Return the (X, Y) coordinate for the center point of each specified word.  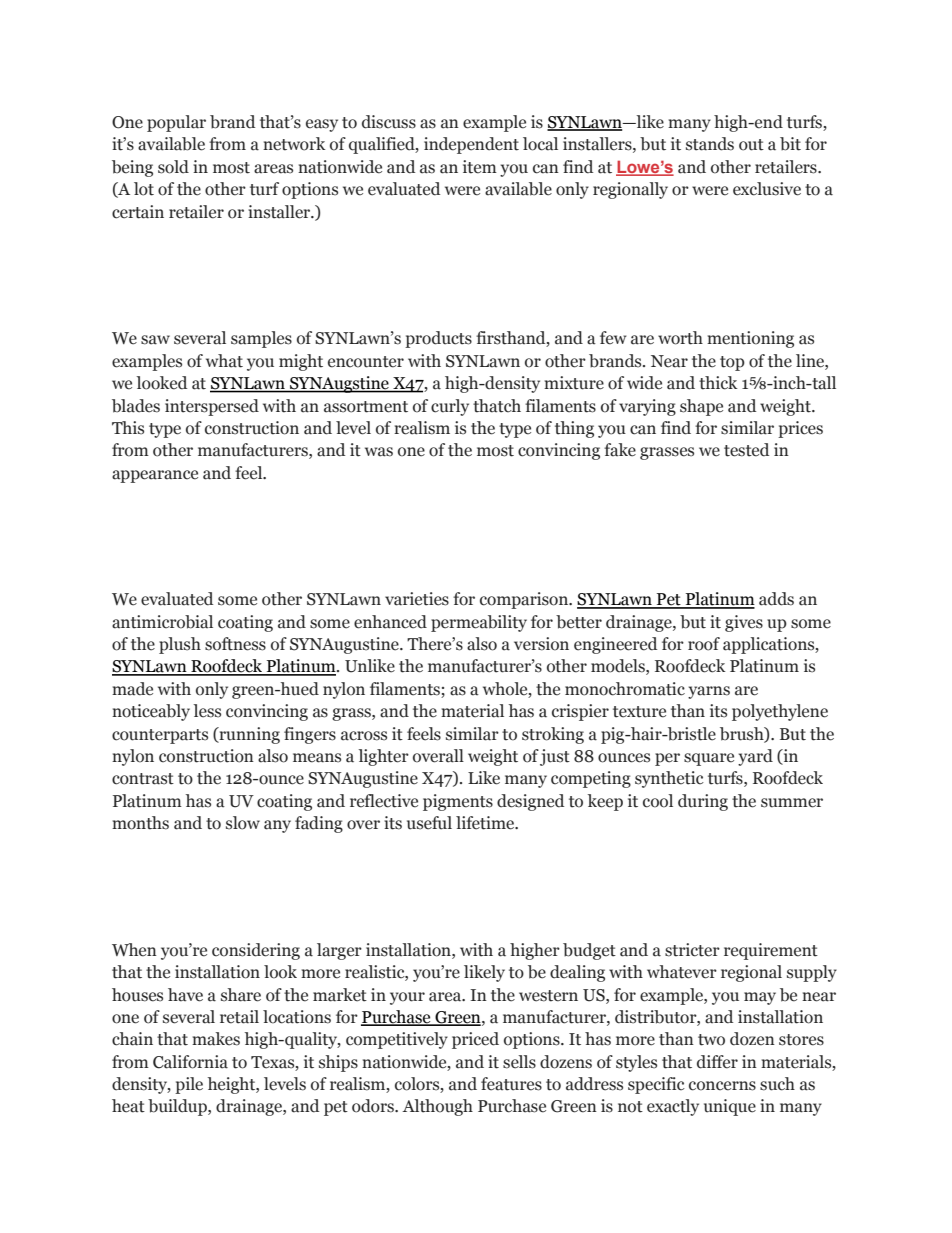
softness (235, 644)
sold (173, 167)
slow (243, 823)
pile (189, 1085)
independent (471, 145)
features (511, 1084)
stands (710, 144)
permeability (479, 623)
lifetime (486, 823)
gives (744, 623)
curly (450, 407)
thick (718, 383)
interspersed (212, 407)
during (703, 802)
